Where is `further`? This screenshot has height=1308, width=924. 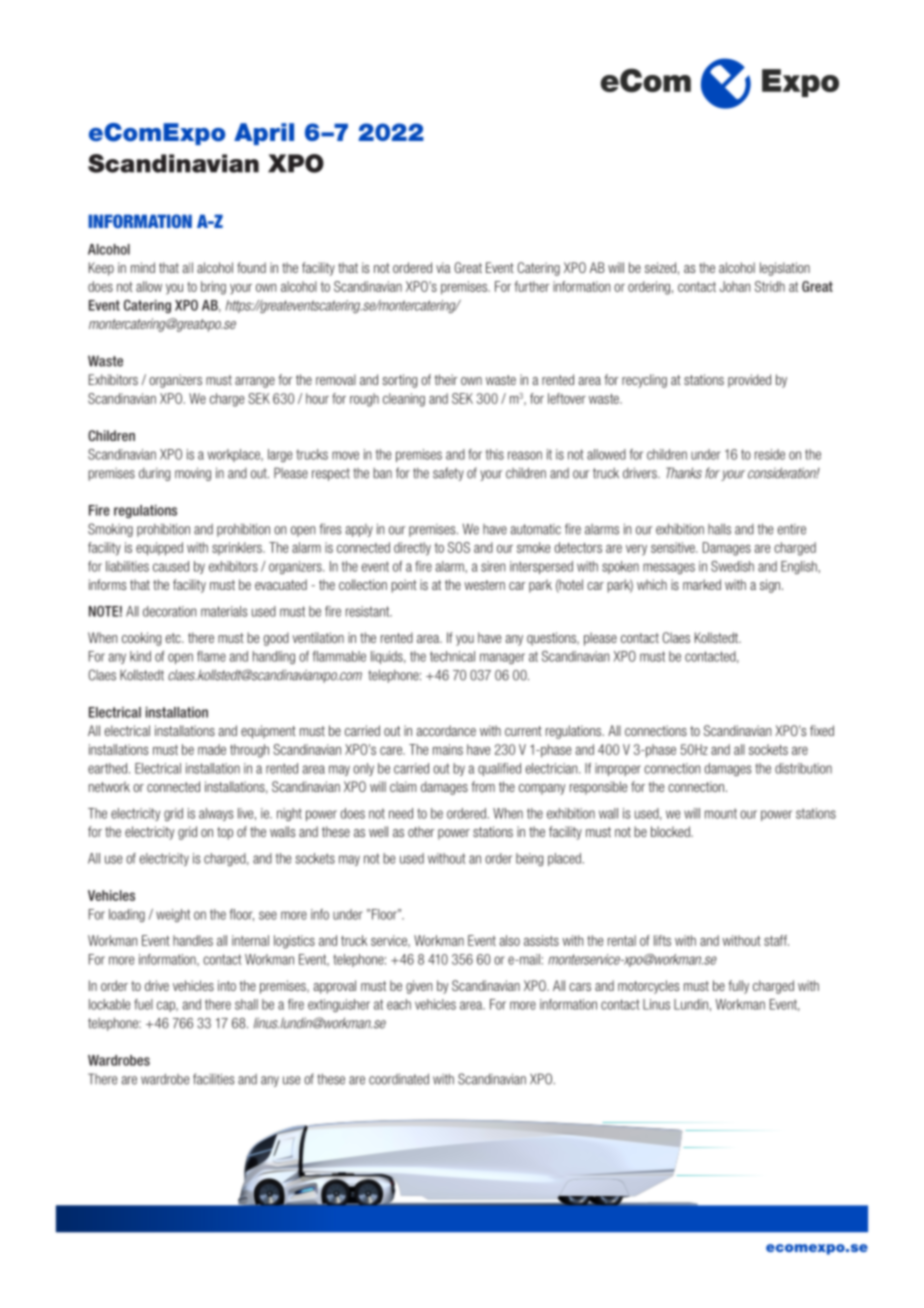
further is located at coordinates (531, 286).
